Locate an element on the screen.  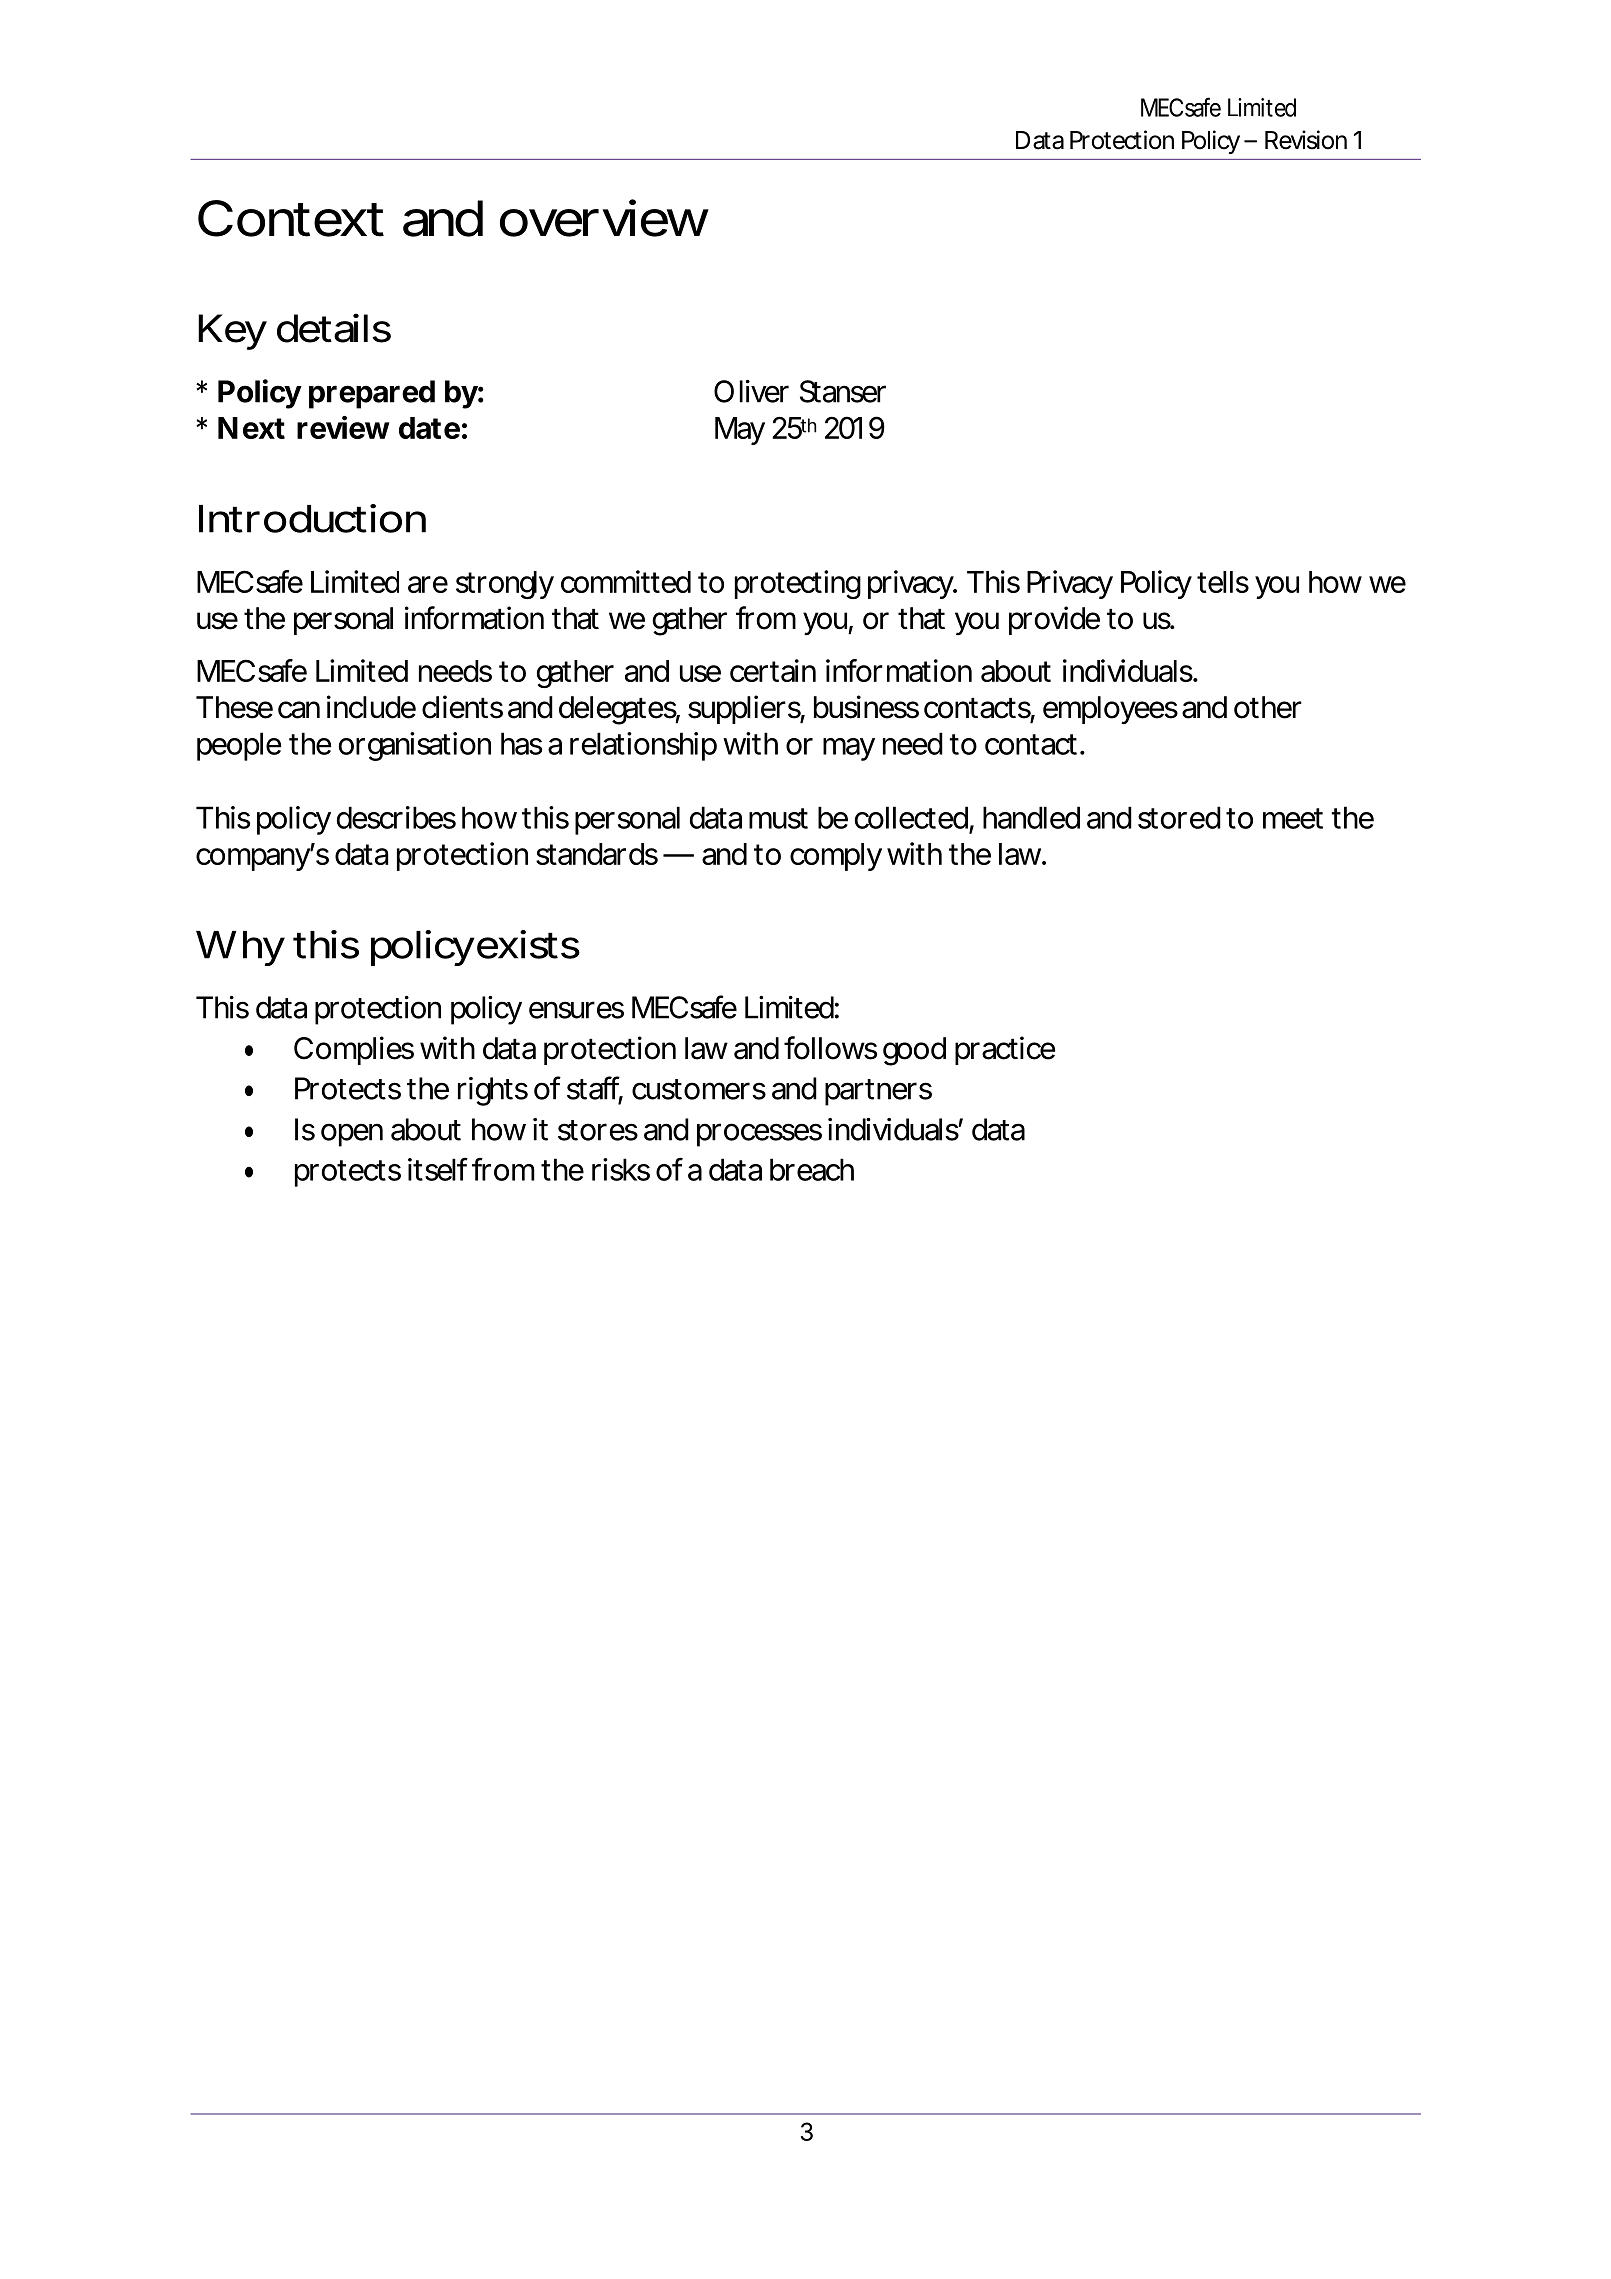
comply is located at coordinates (836, 857).
